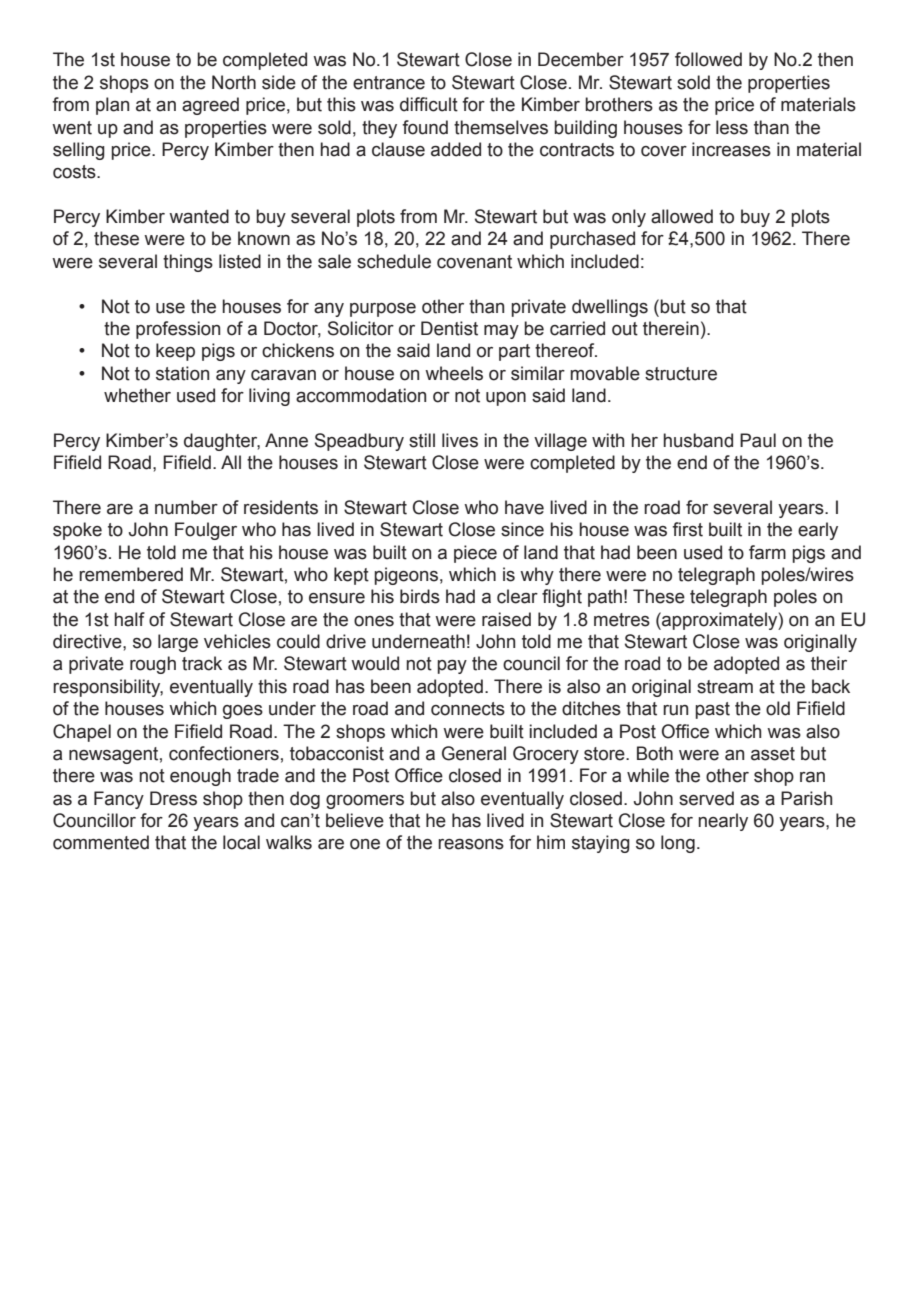 This screenshot has height=1308, width=924. What do you see at coordinates (460, 440) in the screenshot?
I see `lives` at bounding box center [460, 440].
